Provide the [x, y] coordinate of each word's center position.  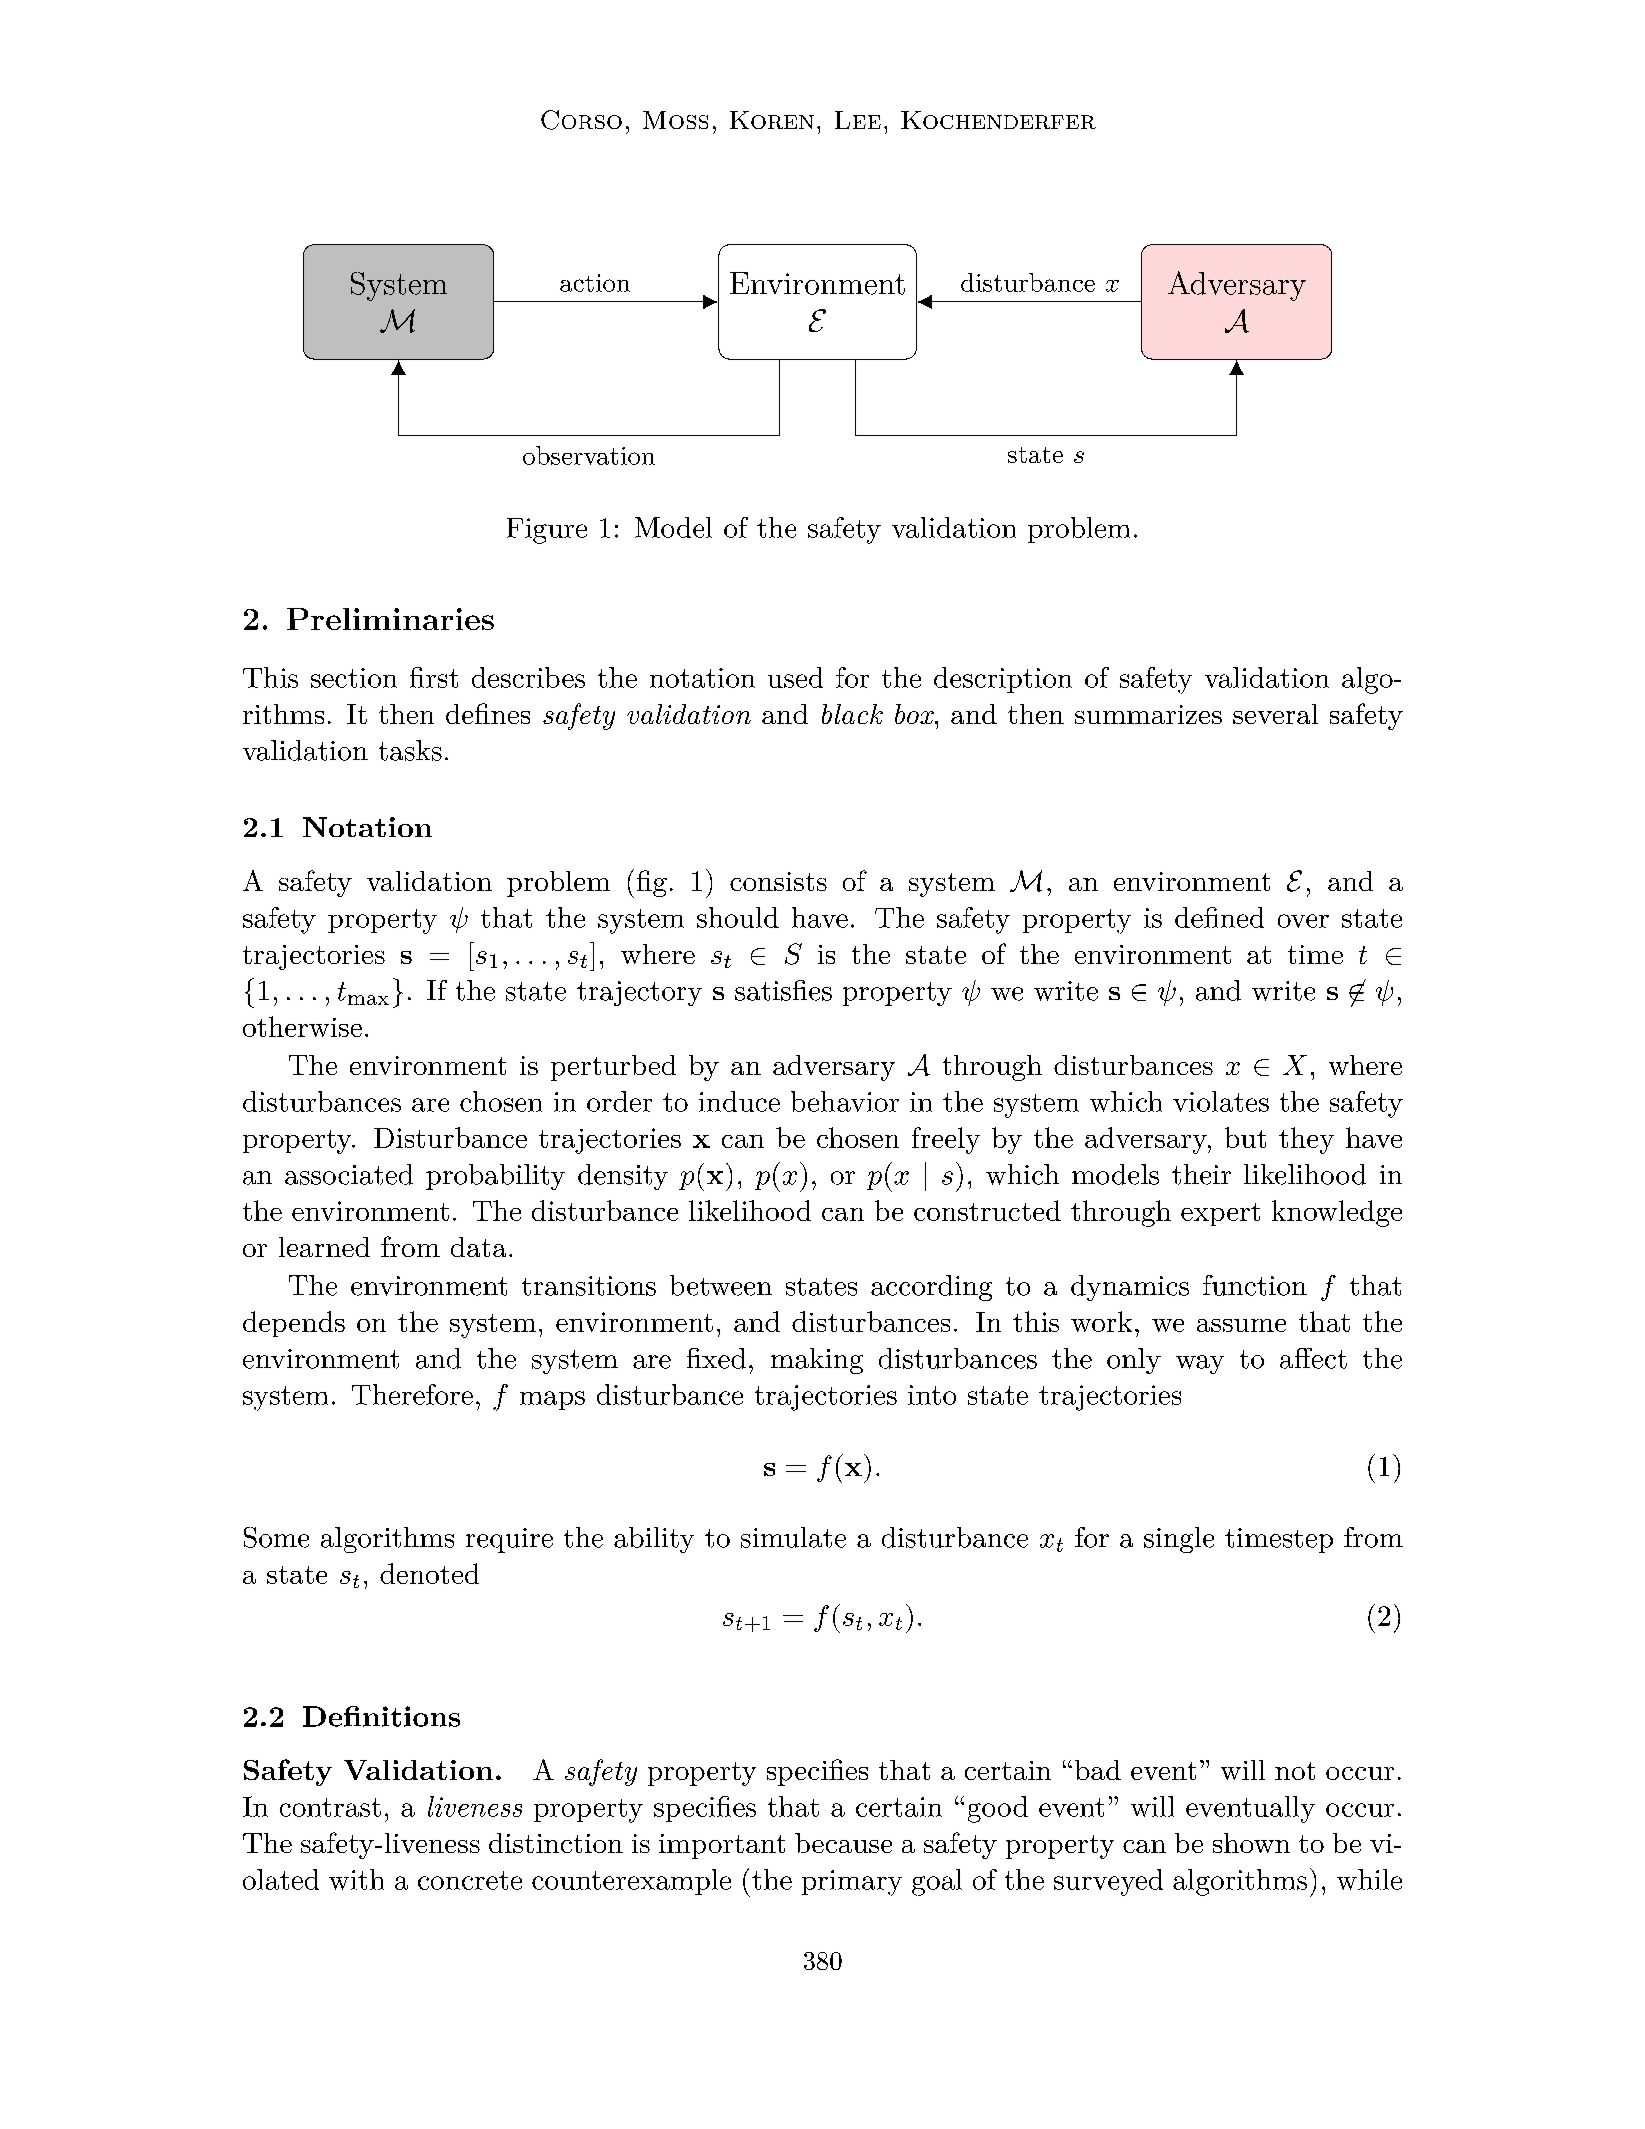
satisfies [783, 990]
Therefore [412, 1394]
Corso [581, 120]
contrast [330, 1807]
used [795, 677]
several [1275, 714]
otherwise [302, 1026]
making [817, 1361]
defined [1219, 917]
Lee [858, 120]
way [1200, 1364]
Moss [675, 120]
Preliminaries [390, 619]
